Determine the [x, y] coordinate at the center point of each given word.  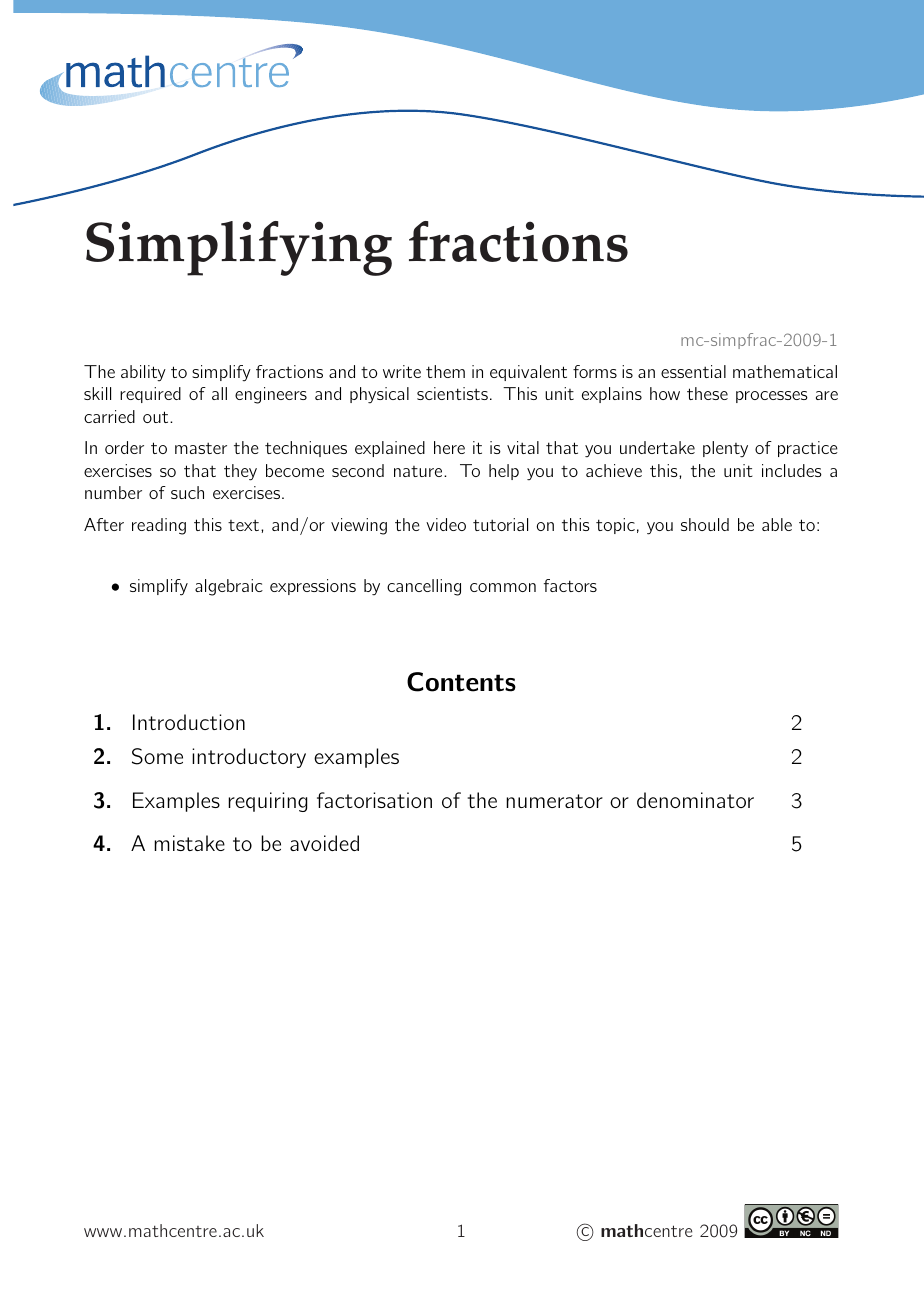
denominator [695, 800]
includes [792, 470]
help [504, 472]
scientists [452, 393]
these [707, 393]
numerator [554, 801]
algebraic [229, 587]
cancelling [424, 587]
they [240, 472]
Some [157, 756]
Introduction [189, 722]
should [705, 524]
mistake [189, 843]
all [219, 393]
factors [570, 585]
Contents [461, 682]
